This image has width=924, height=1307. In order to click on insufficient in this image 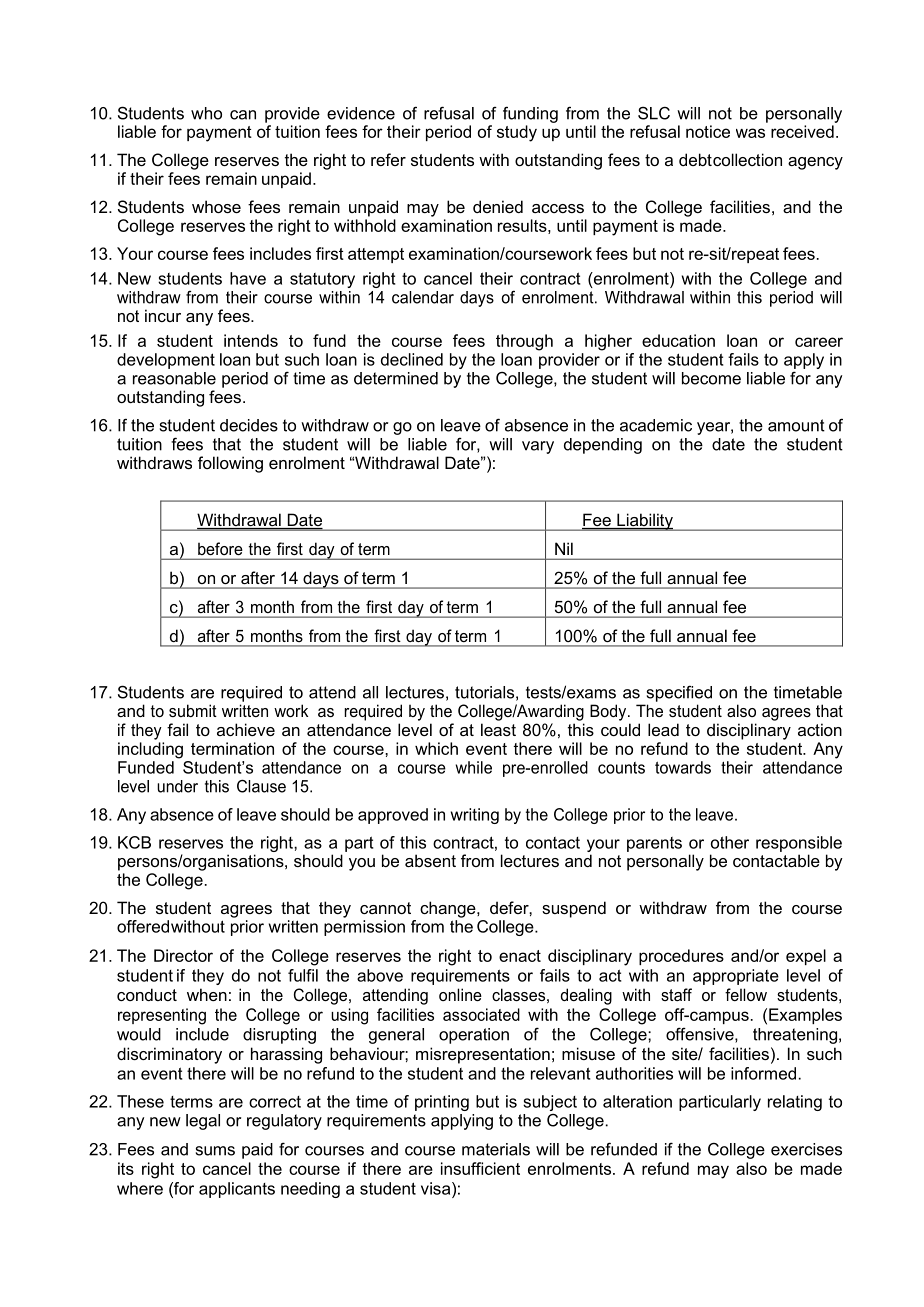, I will do `click(480, 1168)`.
